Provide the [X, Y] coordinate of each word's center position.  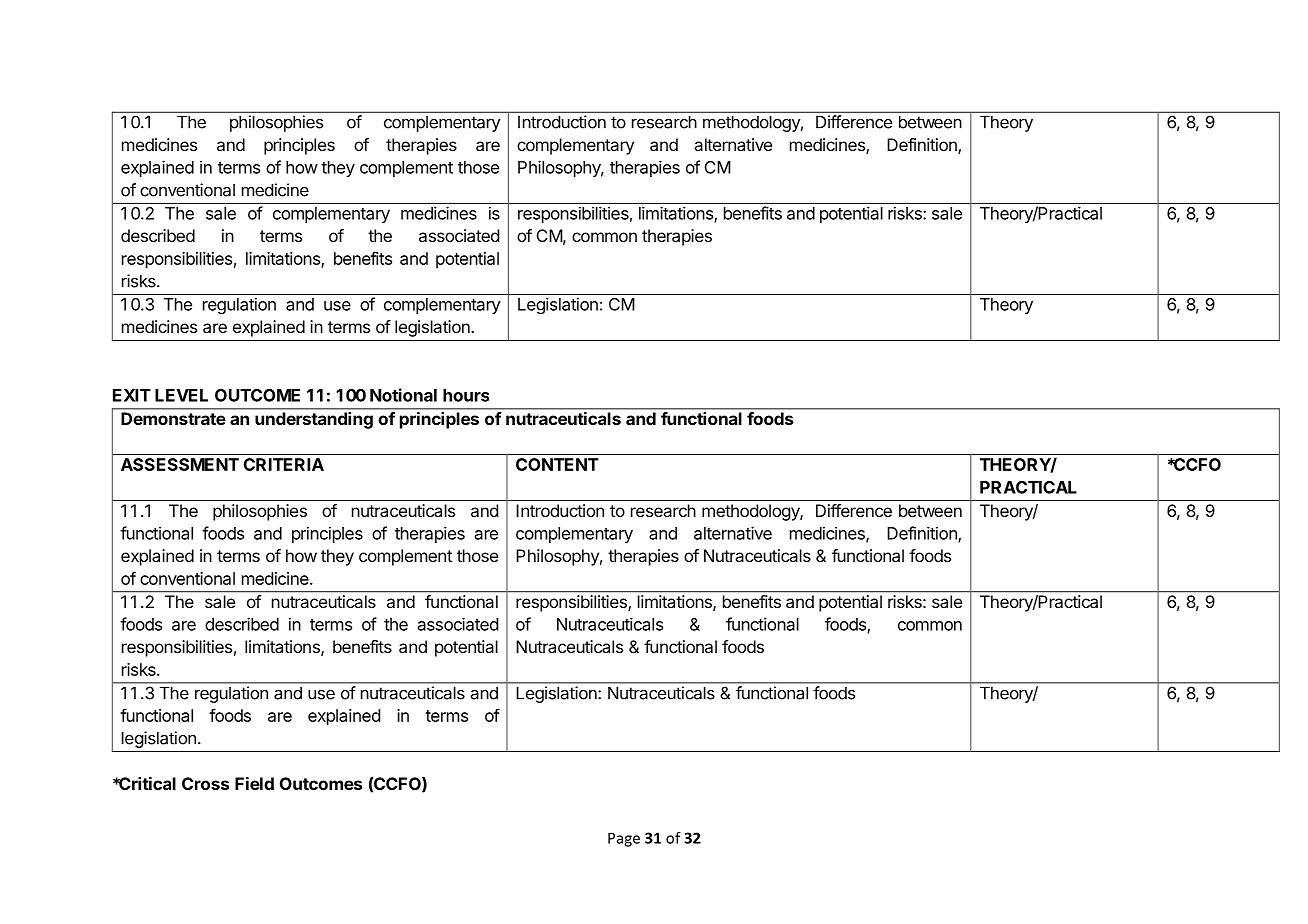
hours [466, 395]
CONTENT [557, 464]
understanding [314, 420]
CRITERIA [284, 464]
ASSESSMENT [180, 464]
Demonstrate [173, 418]
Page [624, 839]
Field [254, 783]
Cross [205, 783]
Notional [403, 395]
